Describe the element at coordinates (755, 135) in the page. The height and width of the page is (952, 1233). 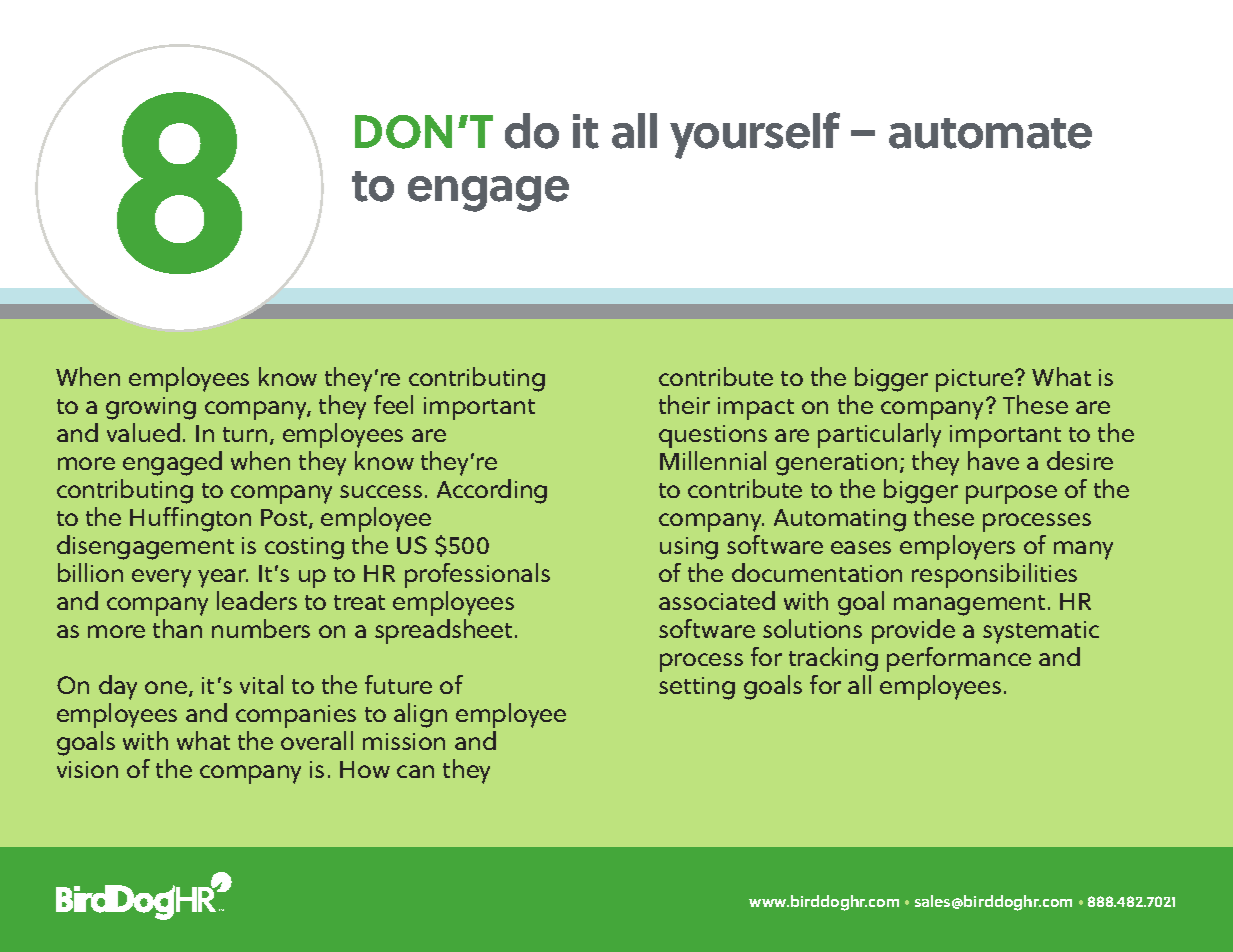
I see `yourself` at that location.
